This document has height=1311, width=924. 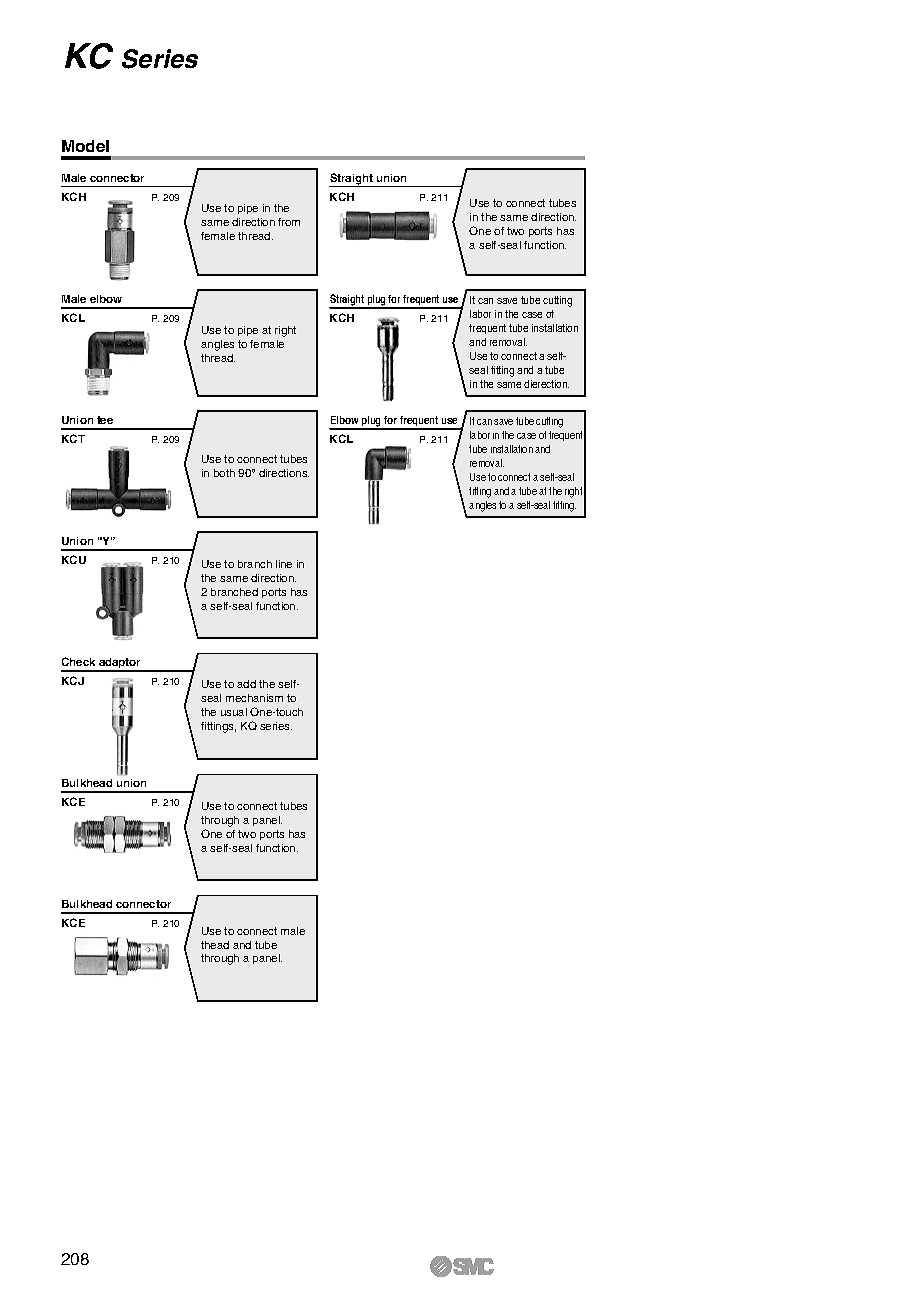 I want to click on usual, so click(x=234, y=712).
